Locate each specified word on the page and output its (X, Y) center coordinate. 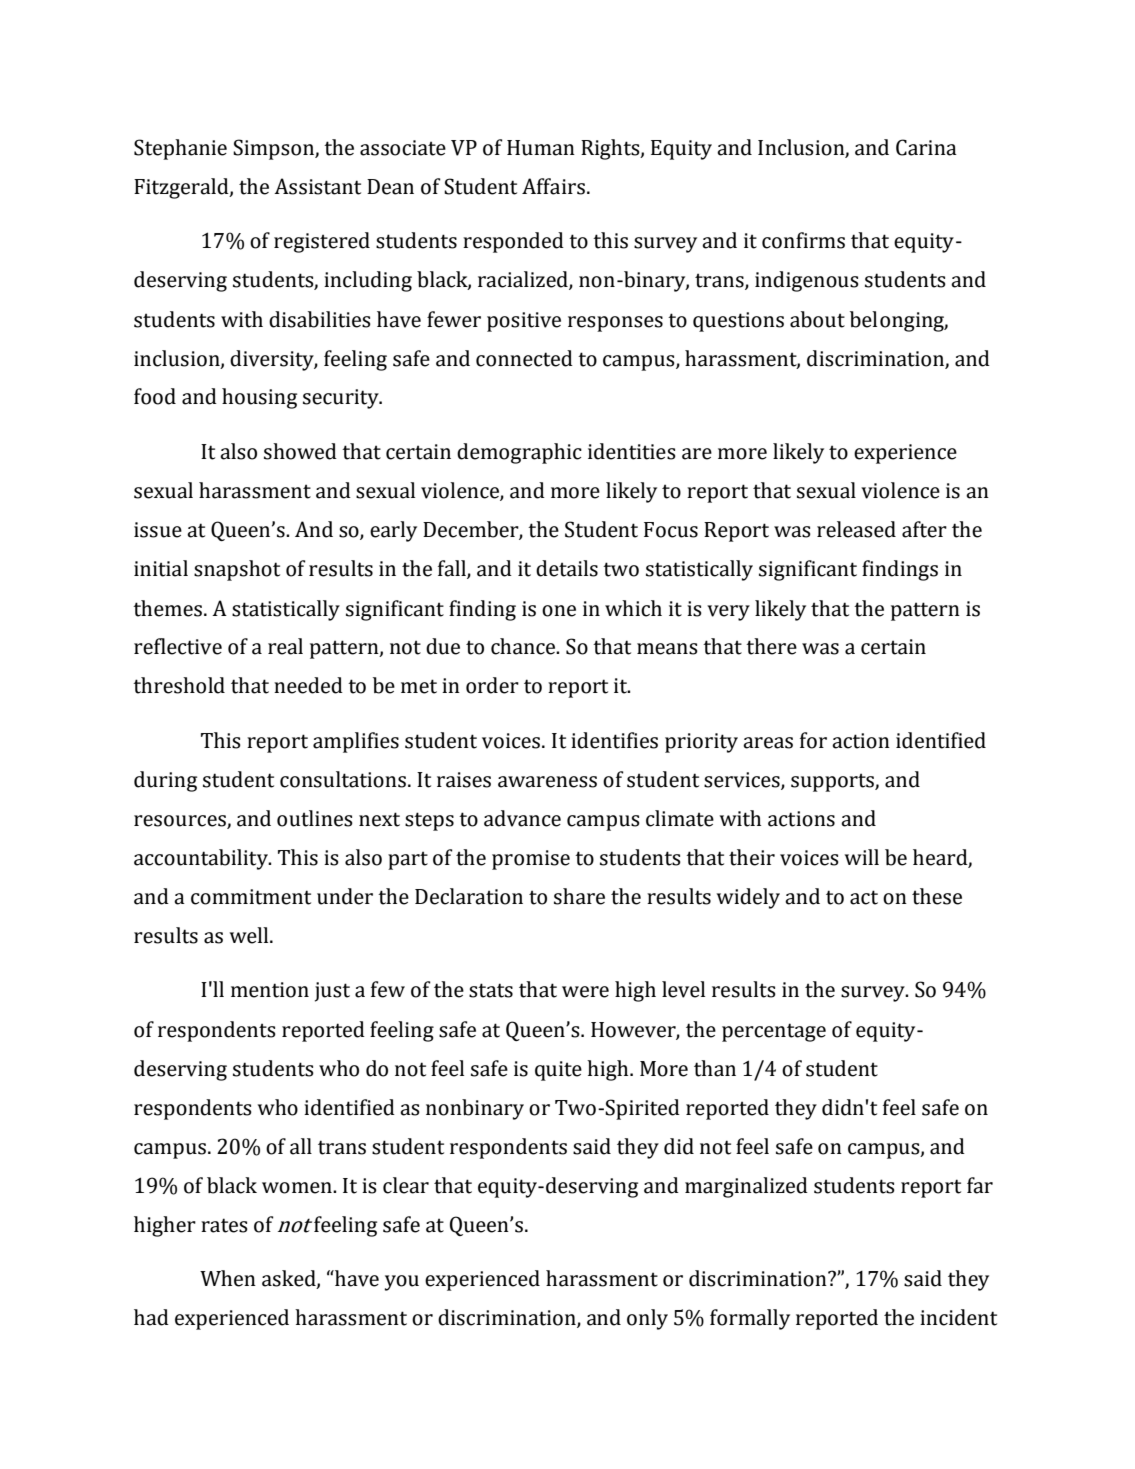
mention (270, 990)
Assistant (317, 186)
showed (300, 451)
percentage (774, 1032)
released (856, 529)
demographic (519, 453)
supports (833, 782)
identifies (614, 740)
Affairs (553, 186)
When (228, 1278)
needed (308, 685)
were (585, 992)
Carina (926, 147)
